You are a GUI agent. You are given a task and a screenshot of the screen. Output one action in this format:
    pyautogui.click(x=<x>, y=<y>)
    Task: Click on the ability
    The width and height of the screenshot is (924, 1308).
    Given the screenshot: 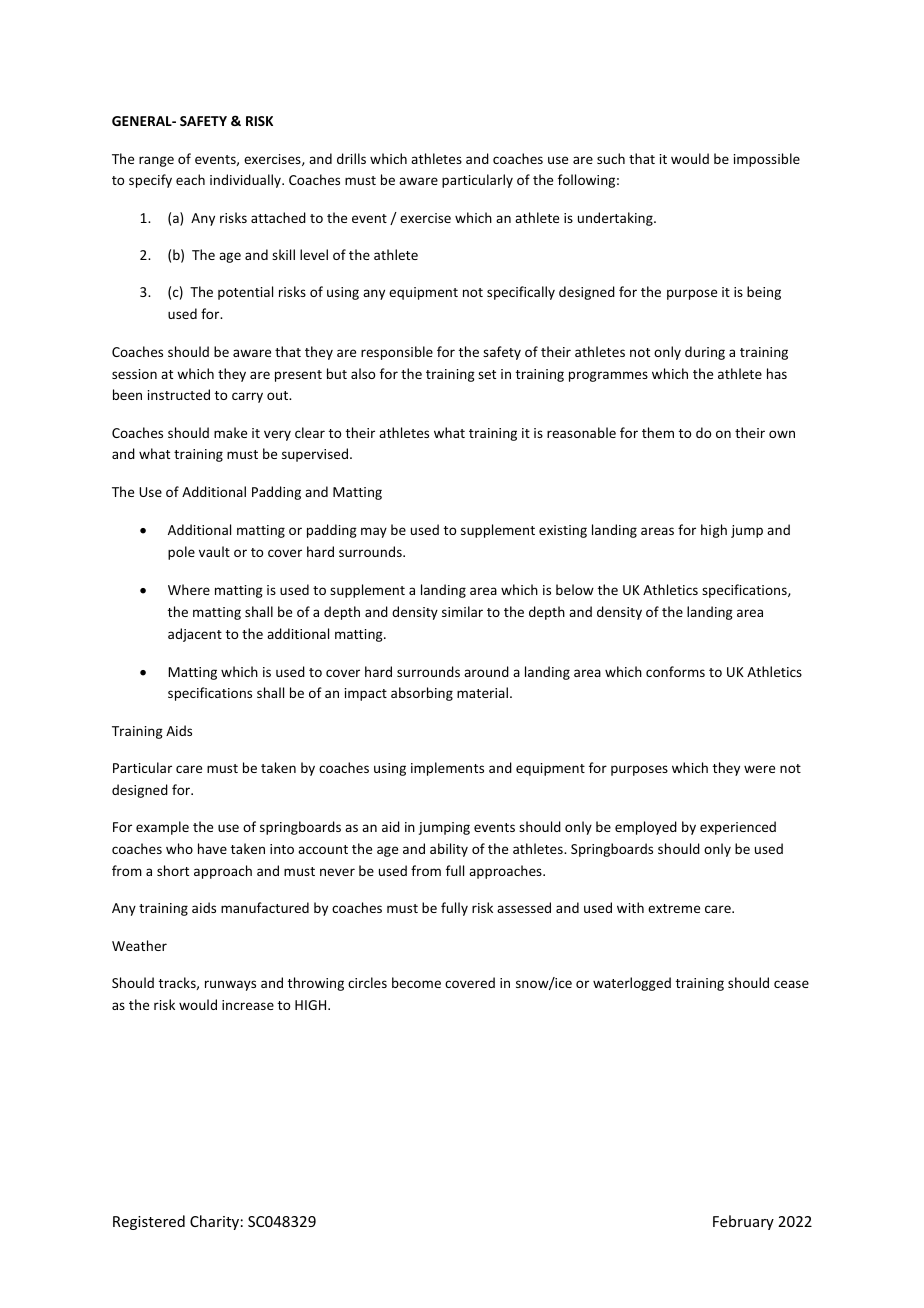 What is the action you would take?
    pyautogui.click(x=449, y=850)
